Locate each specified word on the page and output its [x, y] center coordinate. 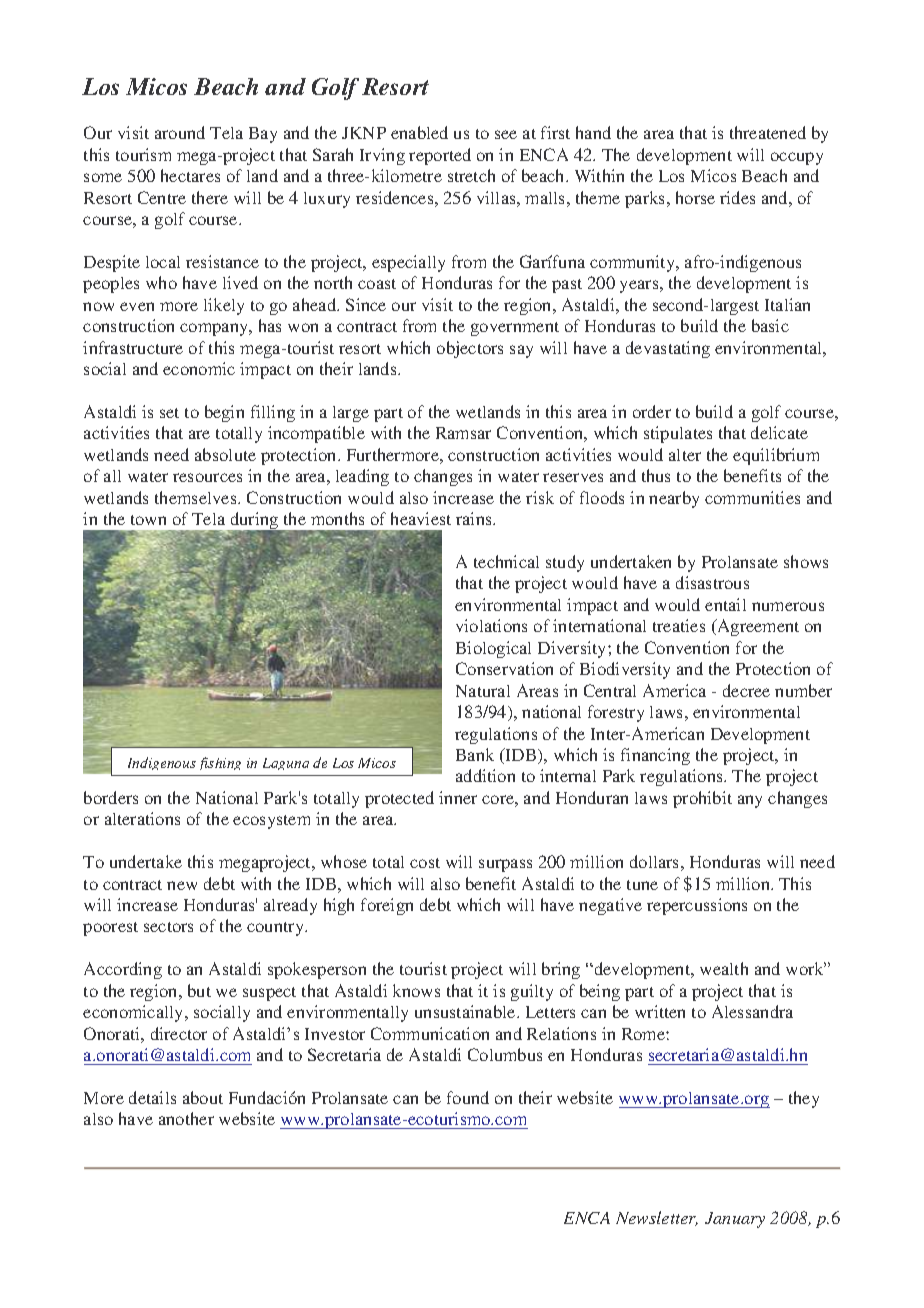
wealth [724, 968]
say [521, 351]
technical [506, 561]
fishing [220, 763]
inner [458, 797]
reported [440, 156]
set [169, 413]
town [148, 520]
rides [737, 197]
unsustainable [466, 1011]
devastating [668, 349]
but [199, 990]
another [186, 1118]
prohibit [702, 799]
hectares [190, 175]
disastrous [712, 582]
